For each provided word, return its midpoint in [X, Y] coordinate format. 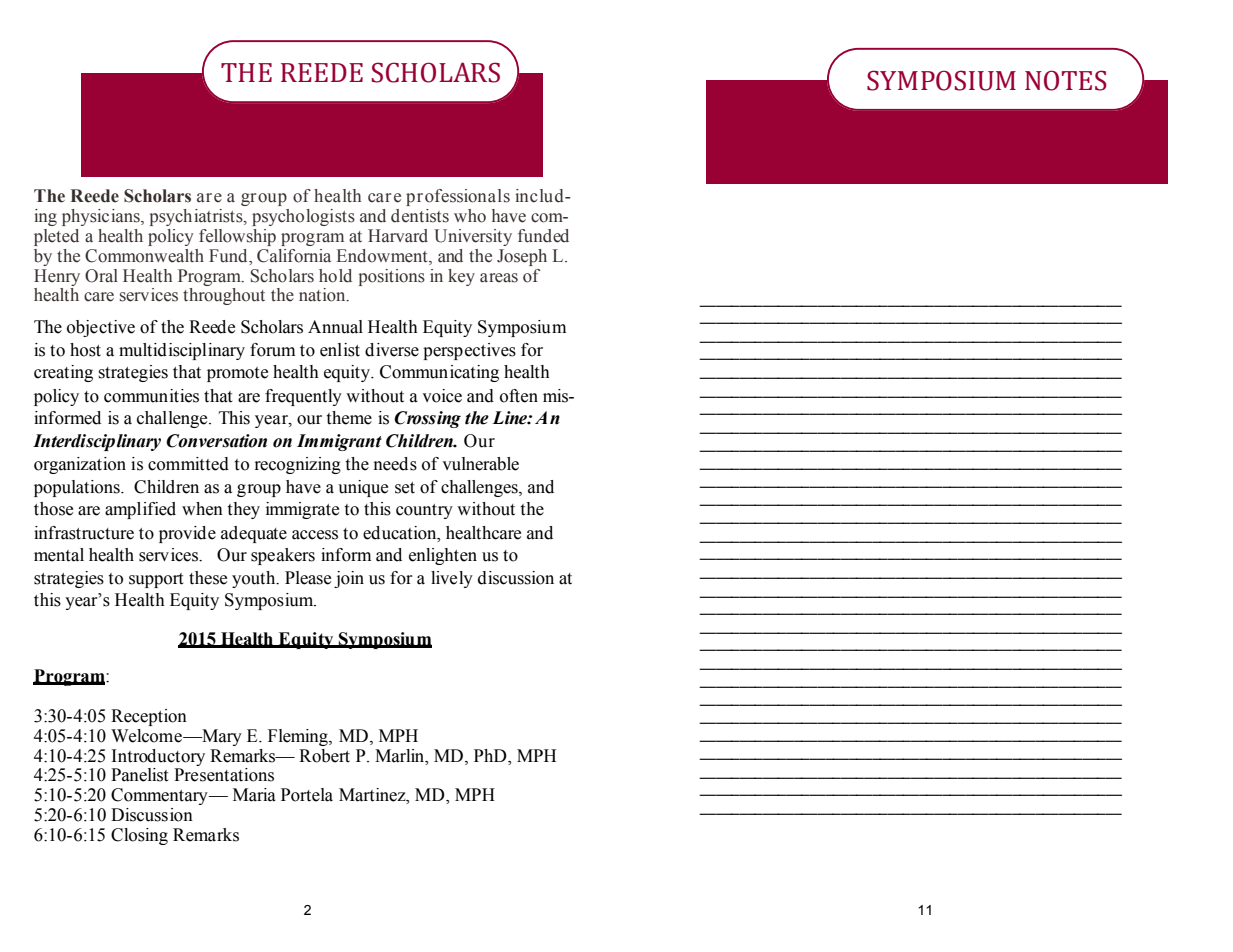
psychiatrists [197, 217]
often [519, 396]
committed [188, 464]
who [470, 216]
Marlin [401, 756]
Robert [324, 756]
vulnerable [480, 464]
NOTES [1066, 80]
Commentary [160, 796]
